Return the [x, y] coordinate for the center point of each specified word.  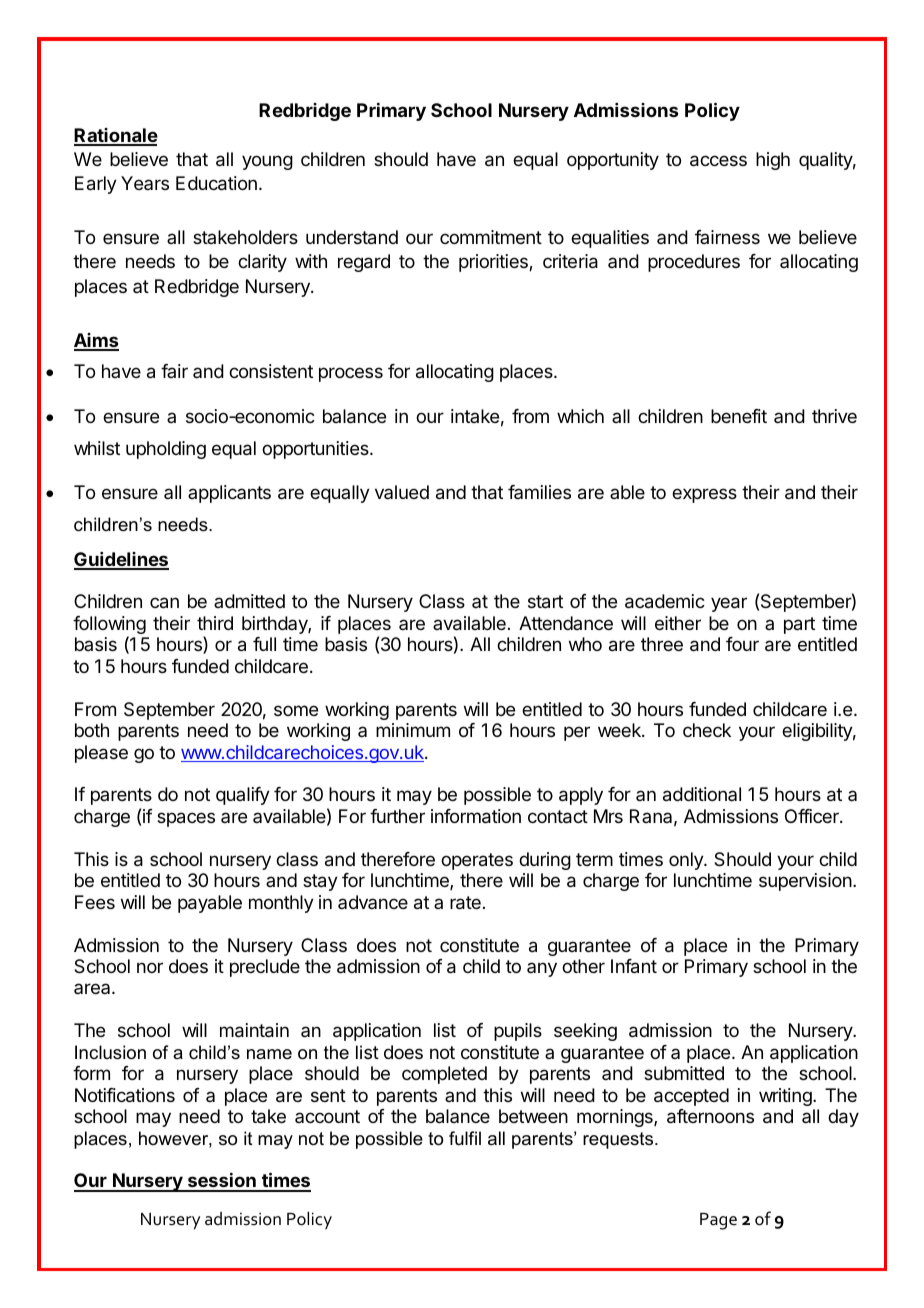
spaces [186, 819]
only [687, 861]
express [704, 495]
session [221, 1182]
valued [402, 492]
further [397, 816]
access [718, 161]
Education [216, 183]
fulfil [465, 1138]
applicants [229, 494]
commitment [491, 237]
